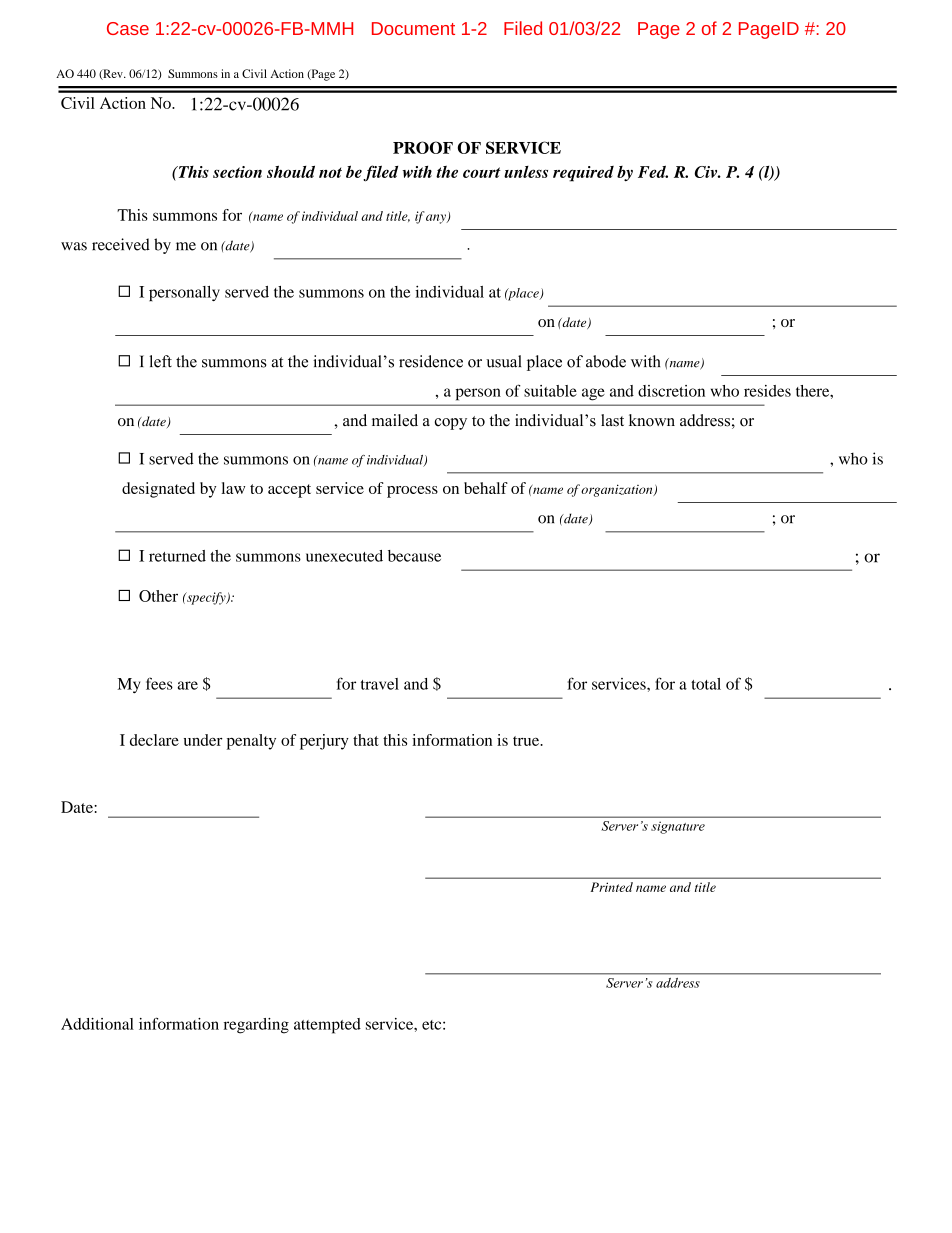 This screenshot has height=1233, width=952. Describe the element at coordinates (97, 1024) in the screenshot. I see `Additional` at that location.
